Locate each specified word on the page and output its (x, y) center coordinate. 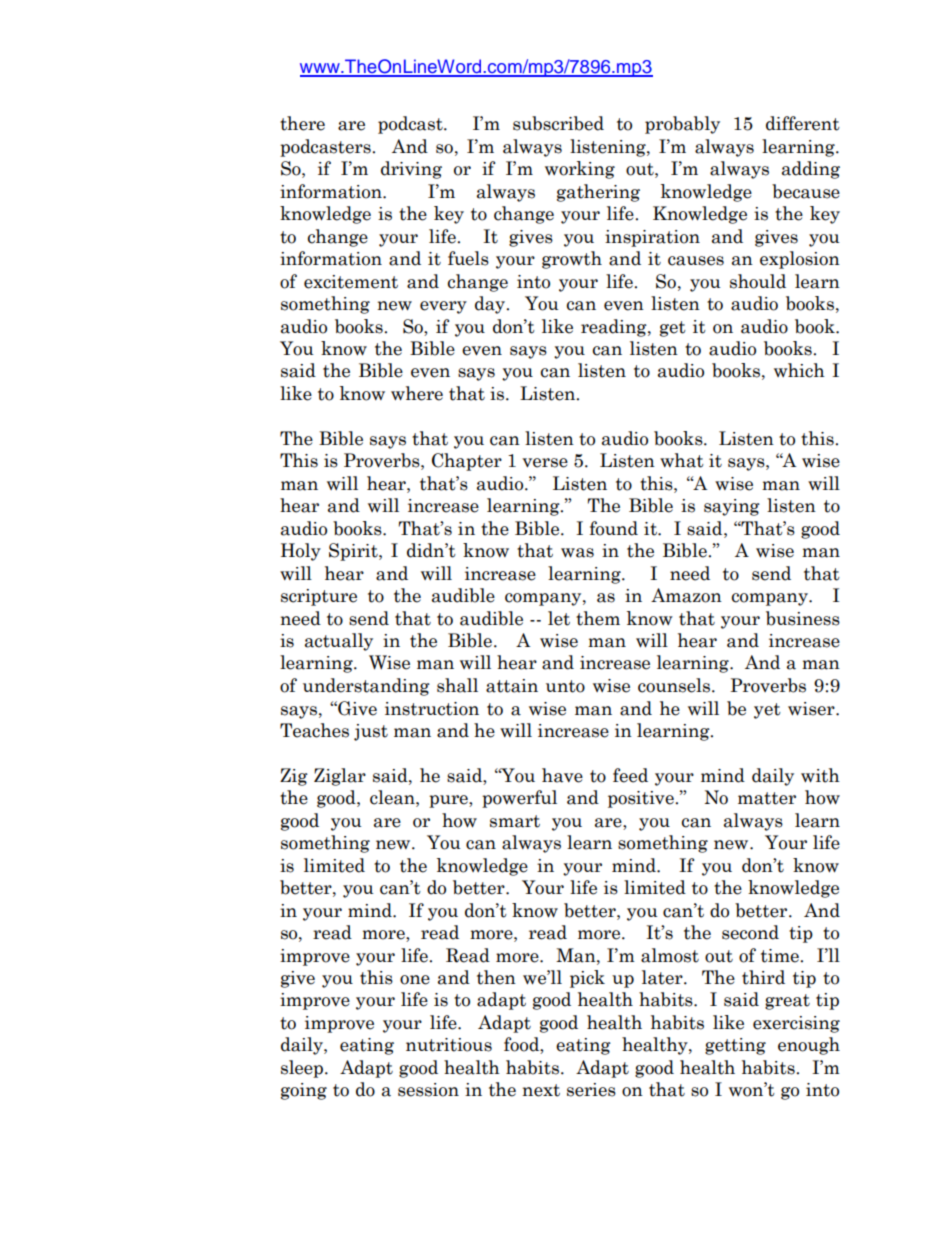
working (580, 170)
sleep (303, 1069)
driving (411, 170)
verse (545, 463)
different (803, 123)
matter (767, 798)
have (562, 775)
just (371, 732)
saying (732, 507)
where (417, 393)
